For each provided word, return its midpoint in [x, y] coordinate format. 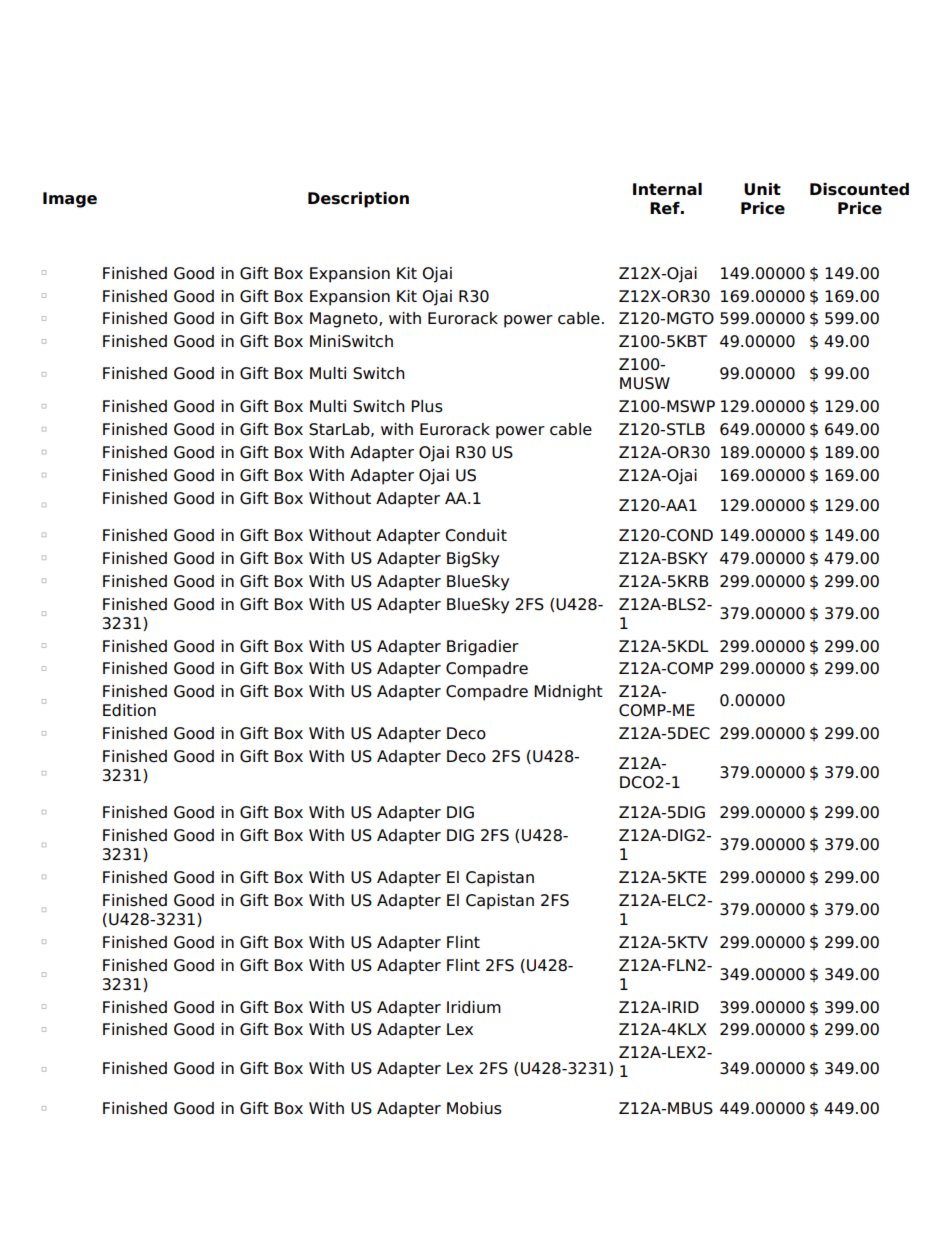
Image [70, 200]
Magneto [345, 320]
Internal [667, 189]
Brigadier [483, 648]
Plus [427, 406]
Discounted [859, 189]
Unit [762, 189]
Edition [129, 710]
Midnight [568, 693]
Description [358, 200]
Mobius [474, 1108]
